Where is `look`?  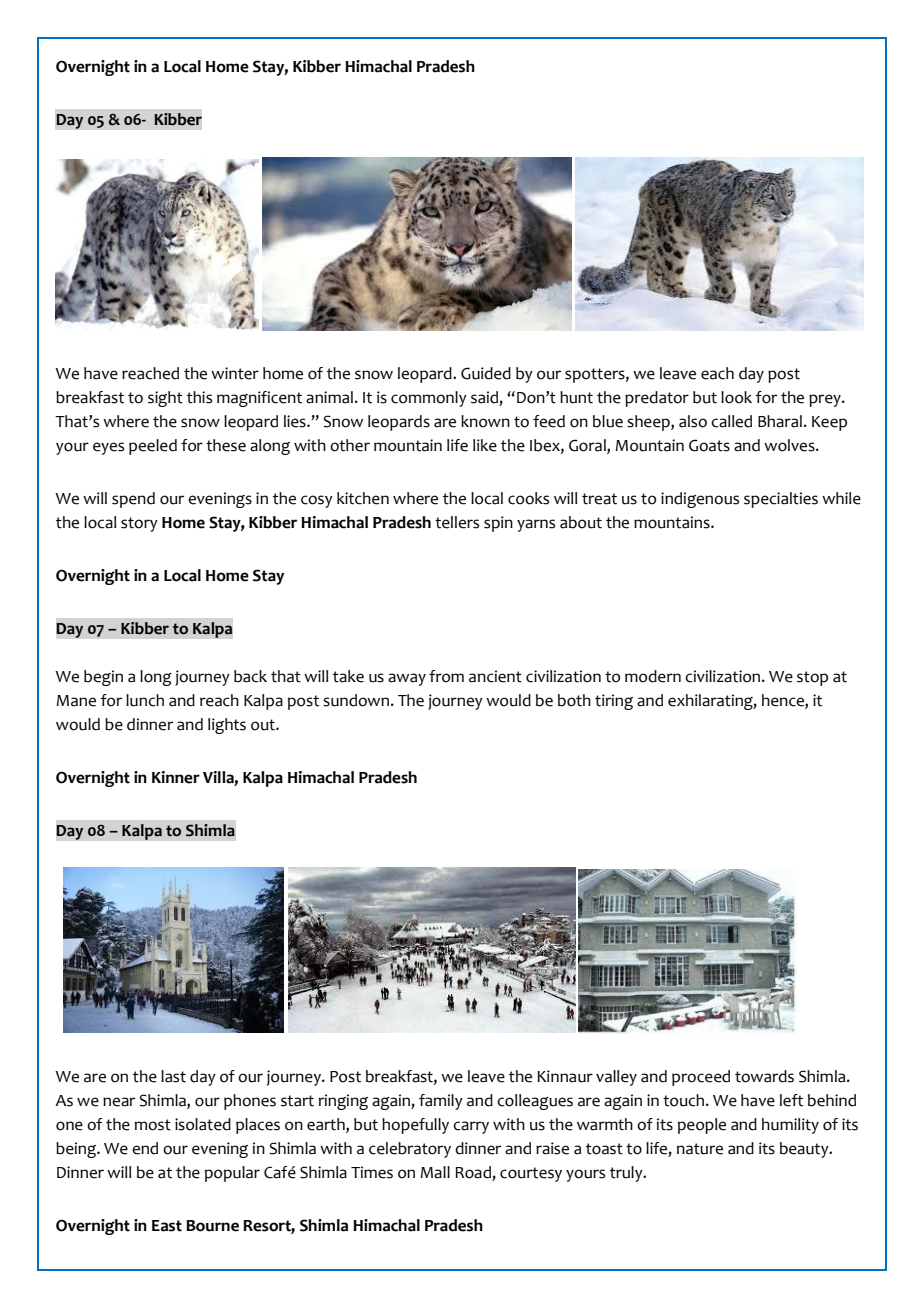 look is located at coordinates (736, 397).
